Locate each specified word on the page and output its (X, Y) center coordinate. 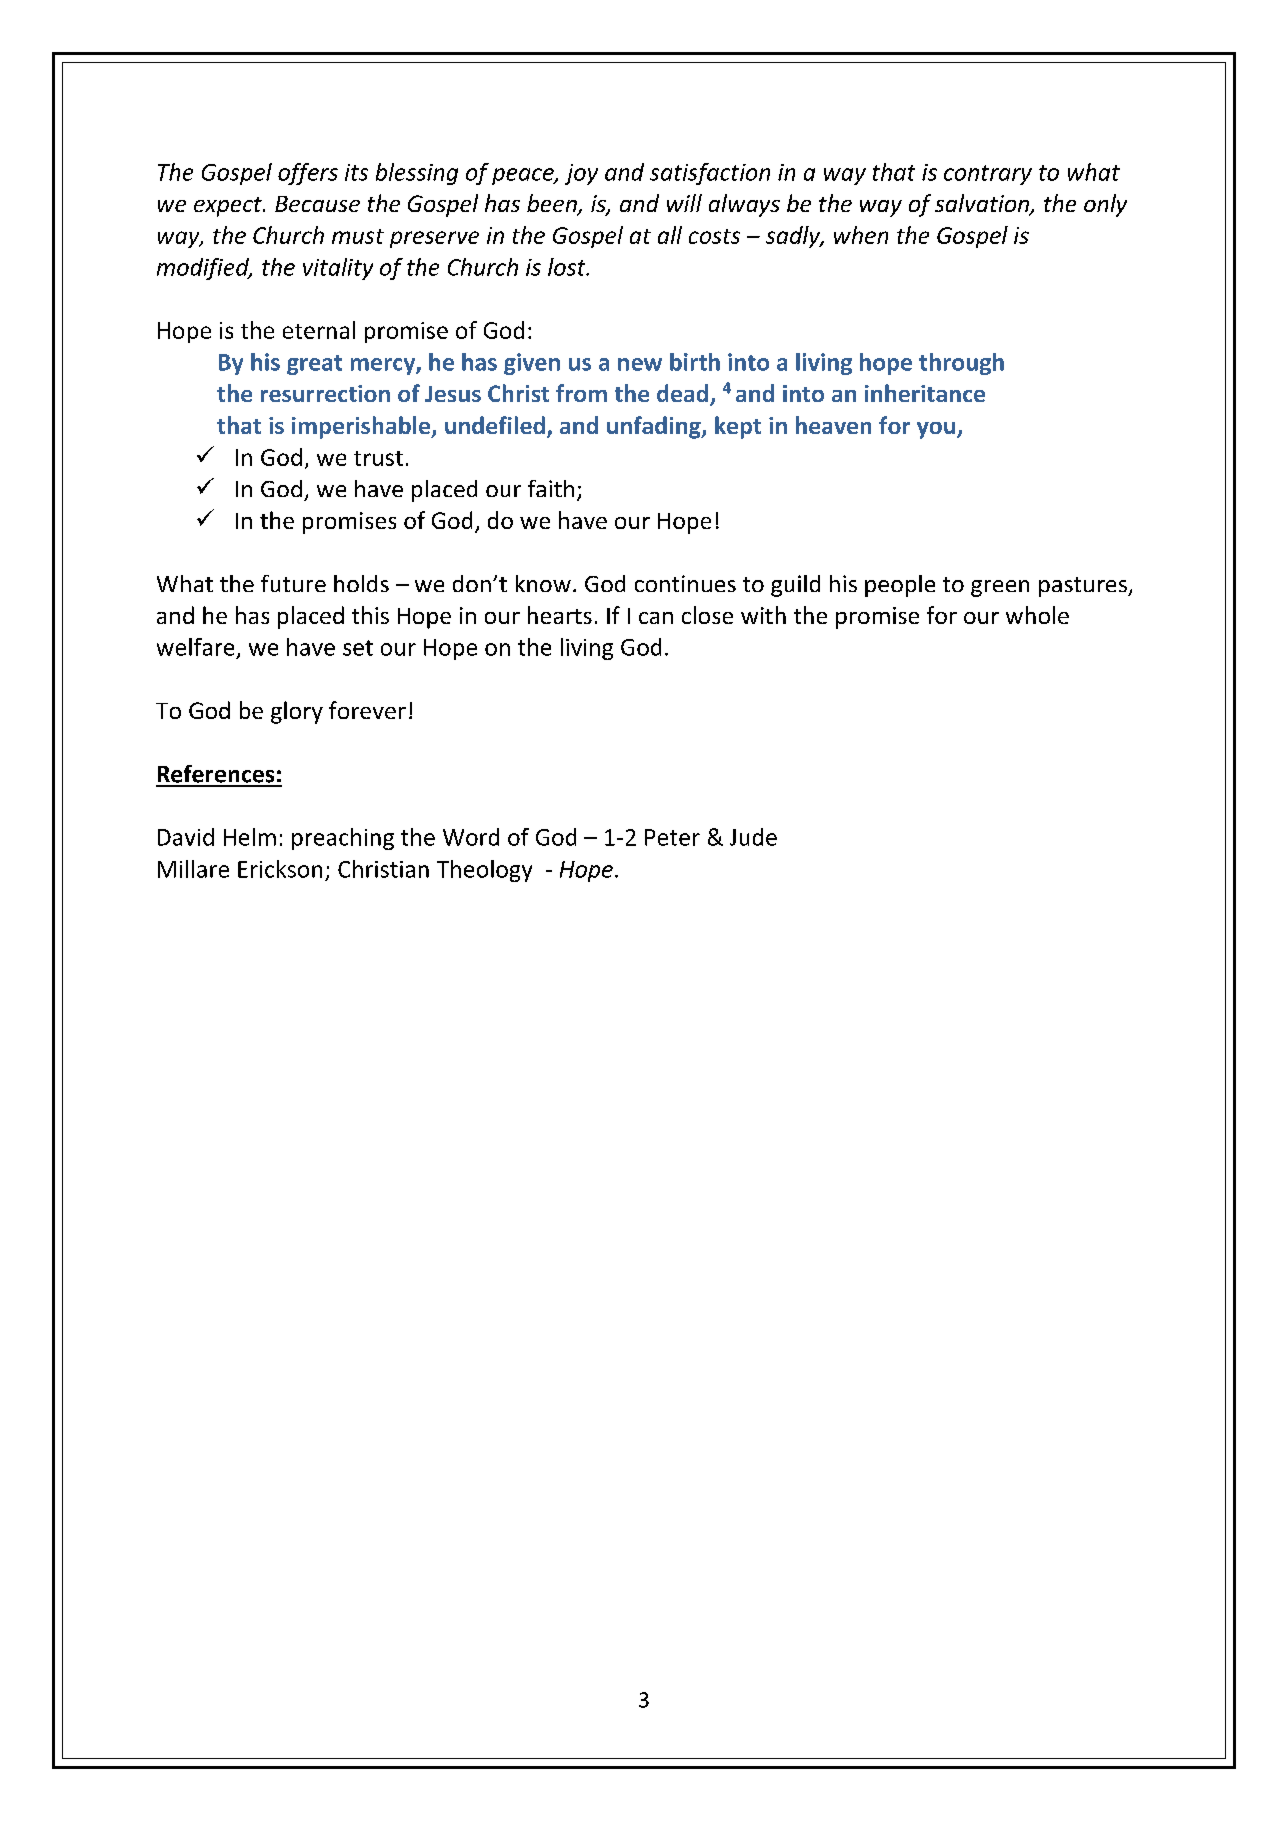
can (656, 618)
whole (1037, 615)
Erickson (280, 869)
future (293, 583)
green (1000, 588)
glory (297, 712)
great (314, 365)
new (640, 364)
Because (317, 204)
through (961, 364)
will (684, 203)
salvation (983, 204)
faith (551, 488)
